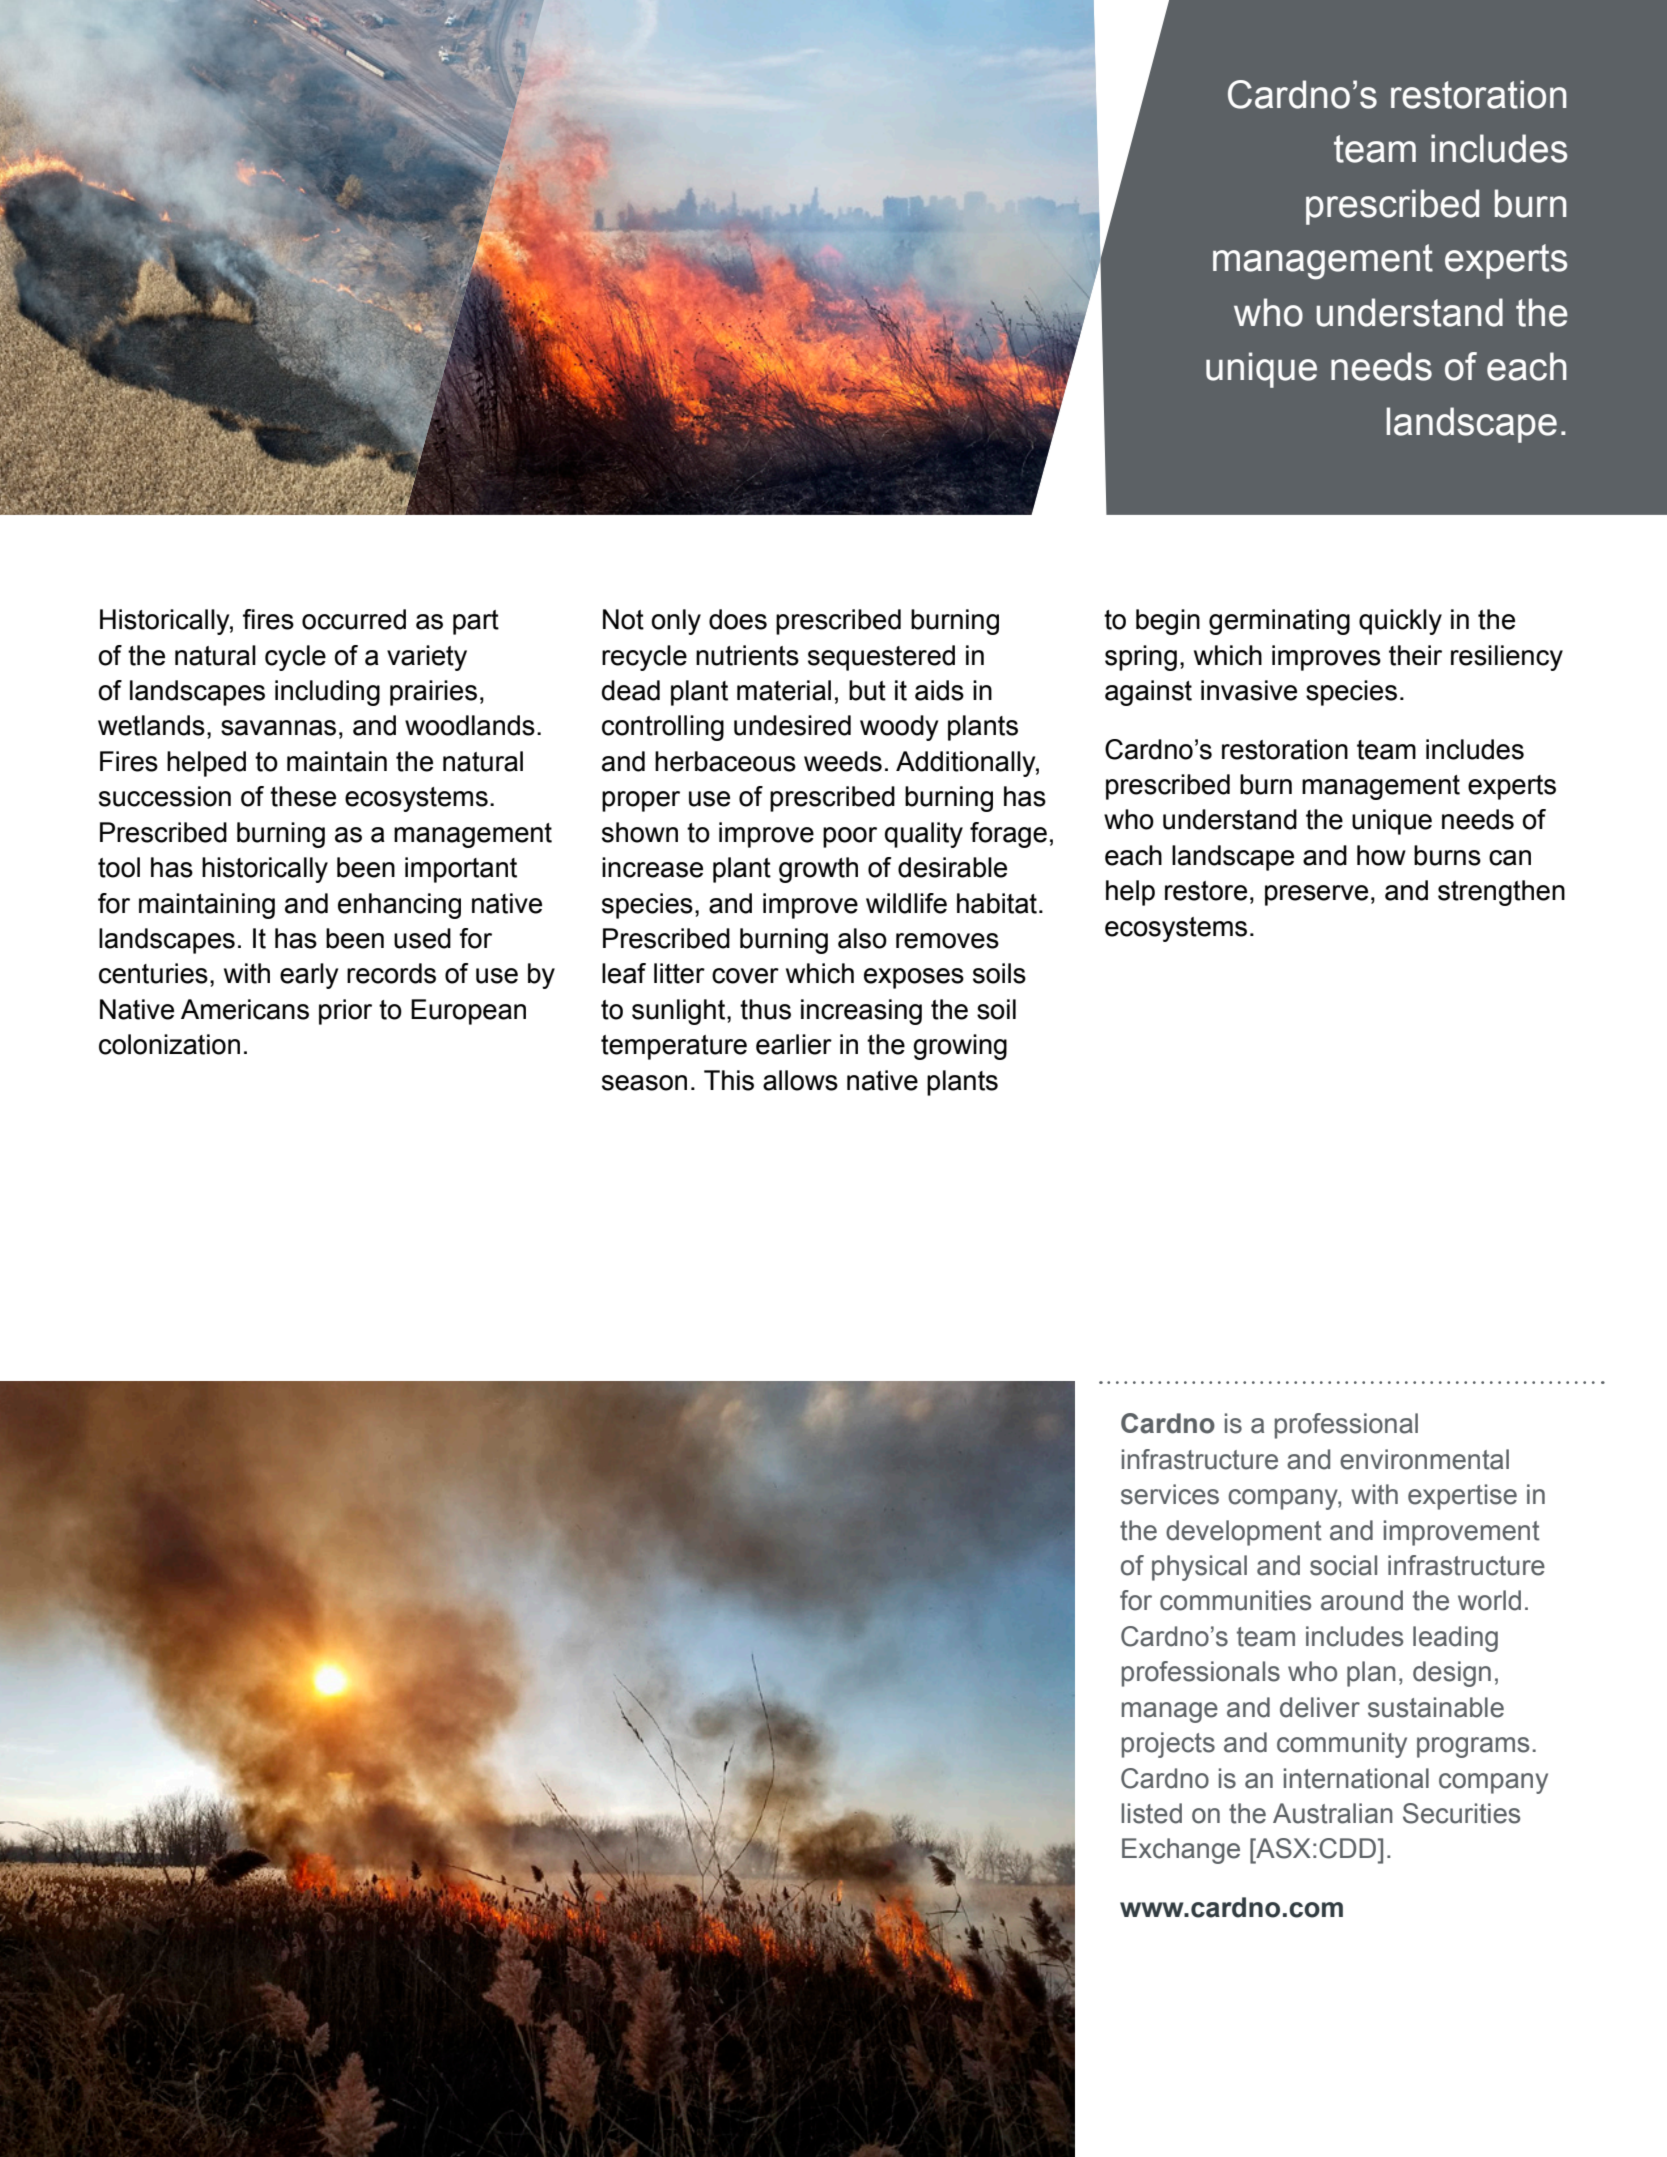 The width and height of the screenshot is (1667, 2157). What do you see at coordinates (327, 693) in the screenshot?
I see `including` at bounding box center [327, 693].
